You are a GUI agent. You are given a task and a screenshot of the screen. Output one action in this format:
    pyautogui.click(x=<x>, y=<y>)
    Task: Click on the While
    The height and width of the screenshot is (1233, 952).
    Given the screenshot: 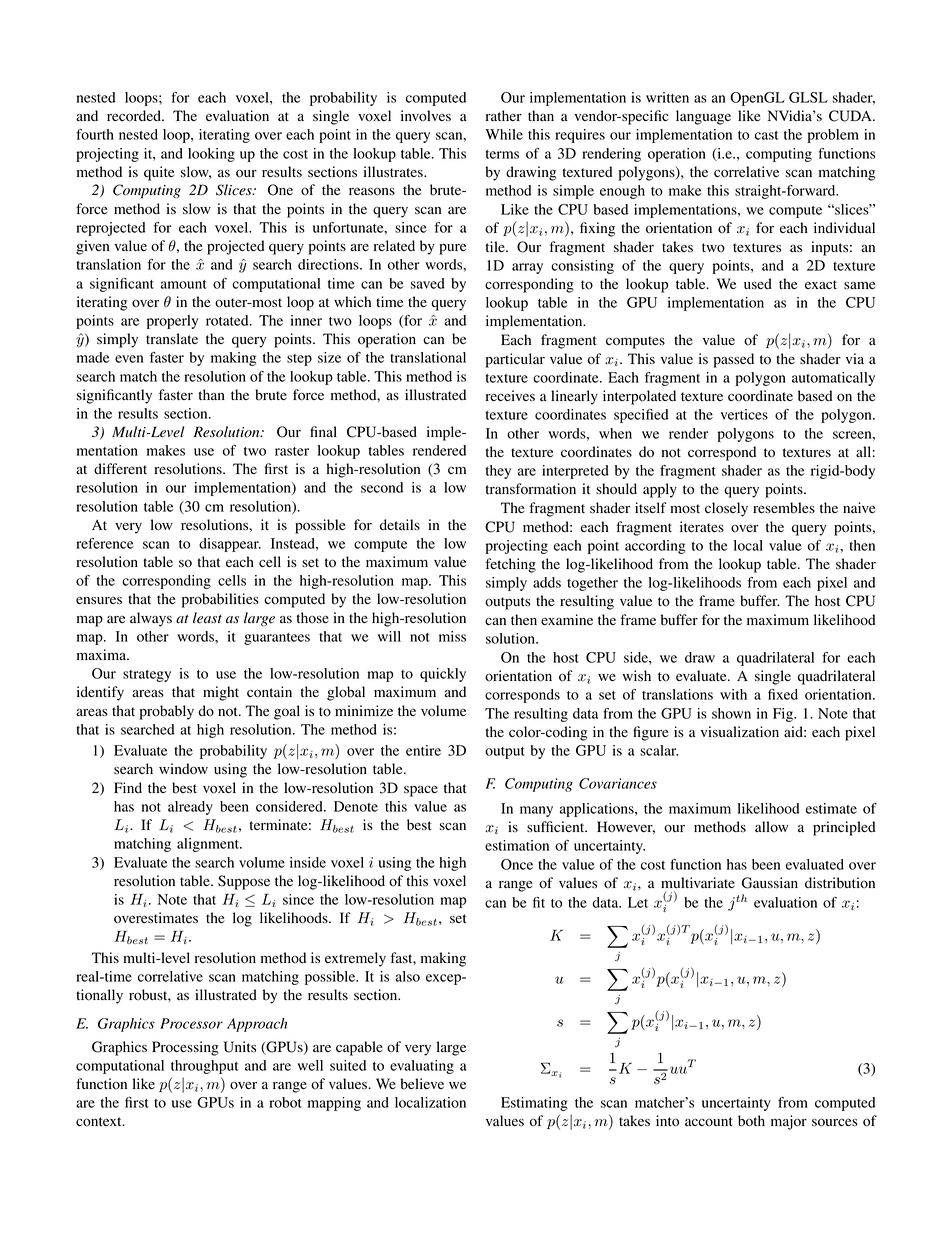 What is the action you would take?
    pyautogui.click(x=504, y=134)
